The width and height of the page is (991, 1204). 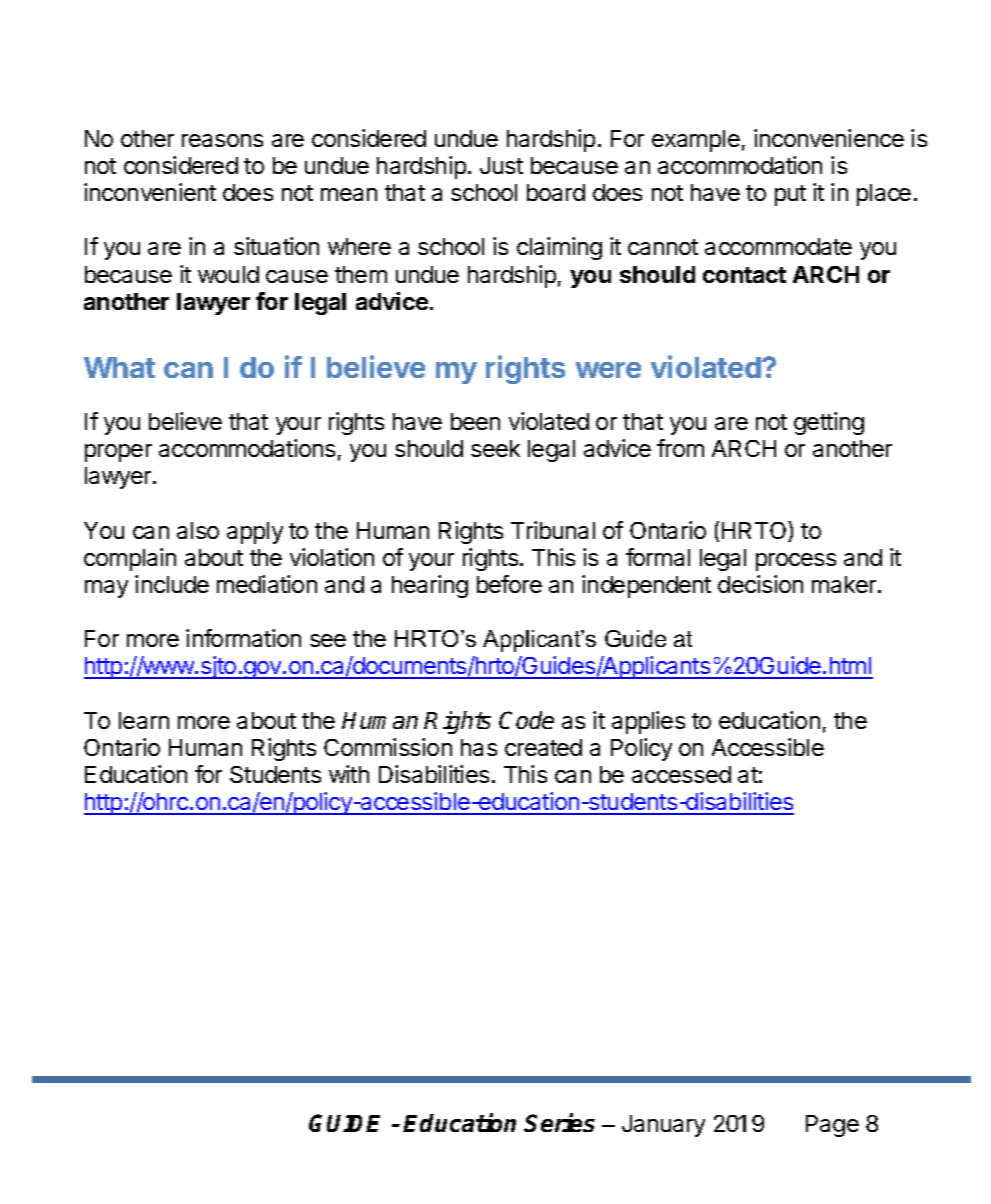 What do you see at coordinates (559, 1122) in the page?
I see `Series` at bounding box center [559, 1122].
